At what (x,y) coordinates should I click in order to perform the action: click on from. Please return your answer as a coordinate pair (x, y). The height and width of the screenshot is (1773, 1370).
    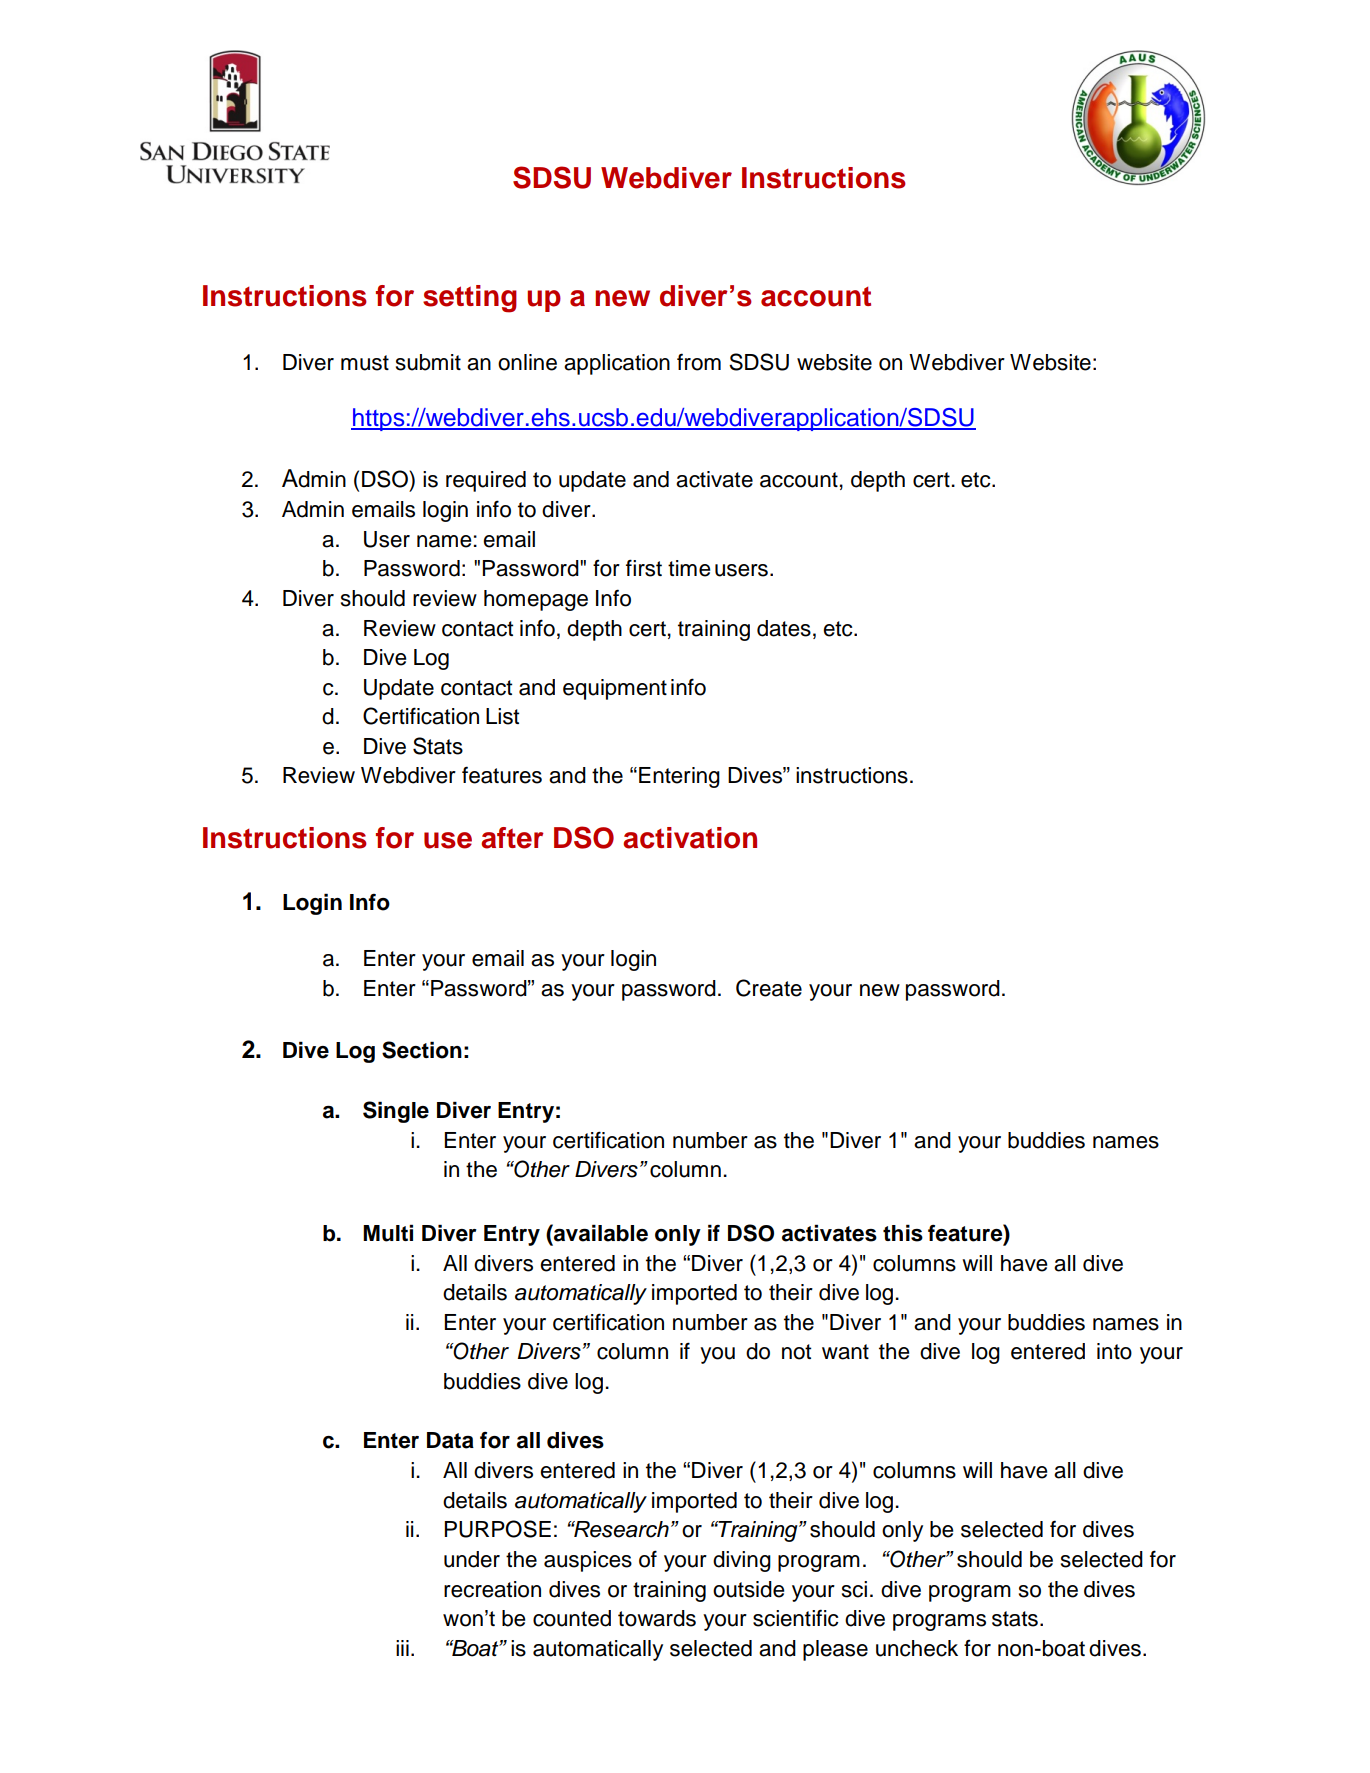
    Looking at the image, I should click on (699, 362).
